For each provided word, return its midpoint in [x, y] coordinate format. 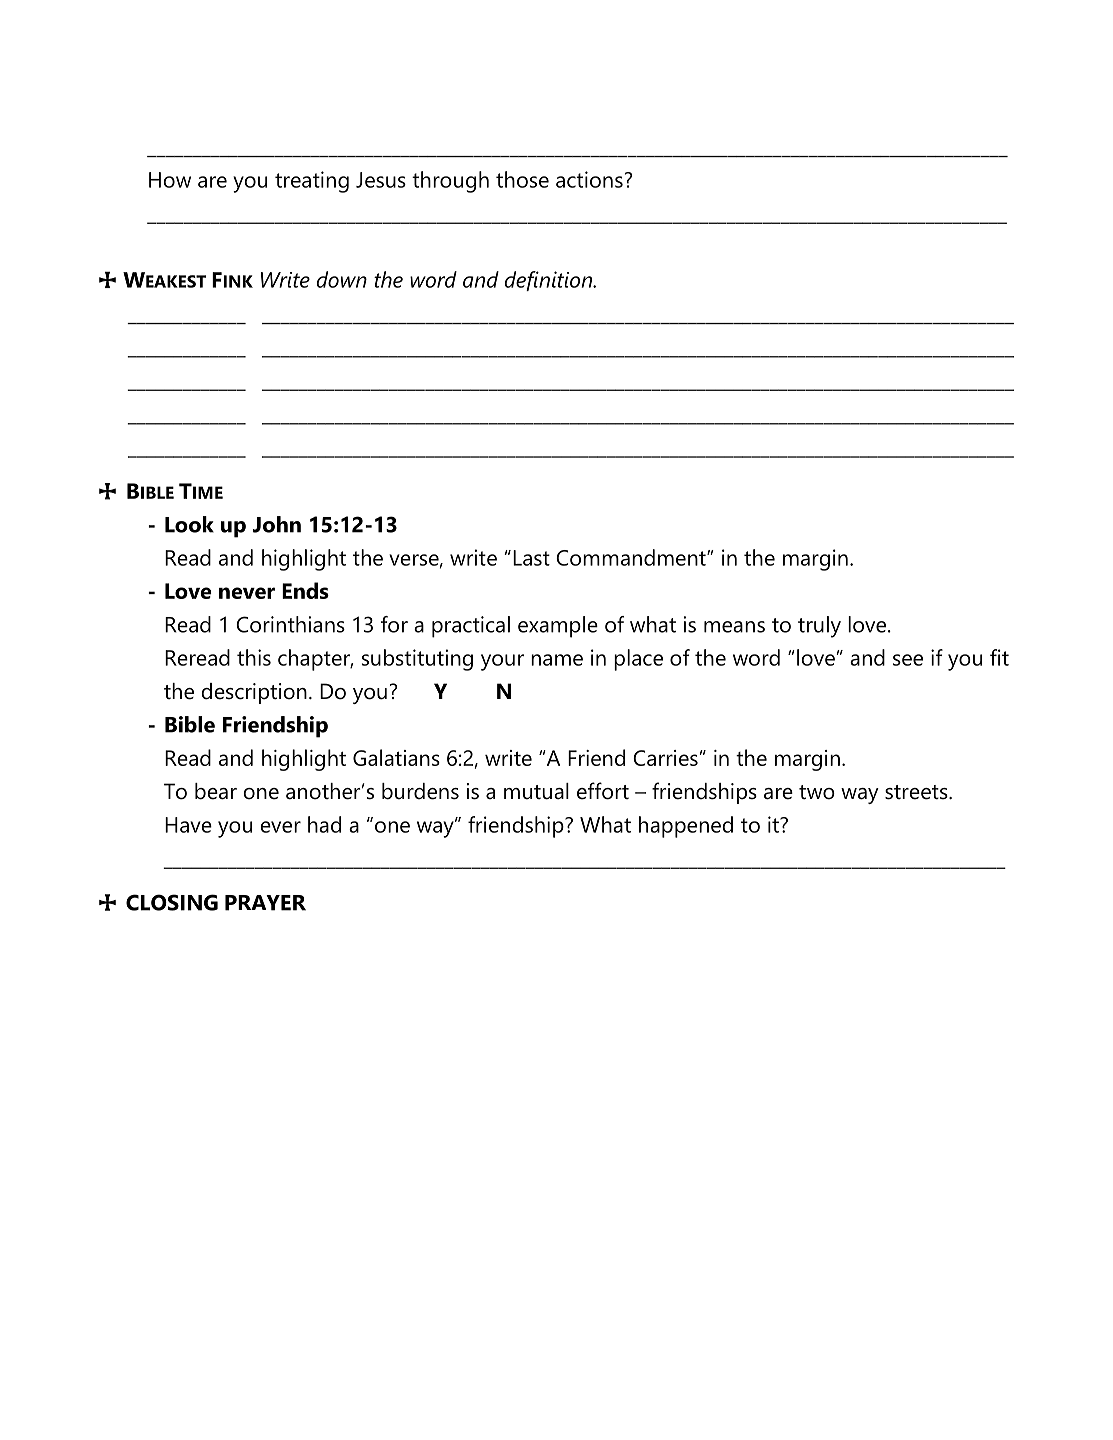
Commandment [632, 557]
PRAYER [265, 903]
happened [686, 827]
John [277, 524]
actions [589, 179]
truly [819, 627]
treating [312, 182]
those [522, 179]
